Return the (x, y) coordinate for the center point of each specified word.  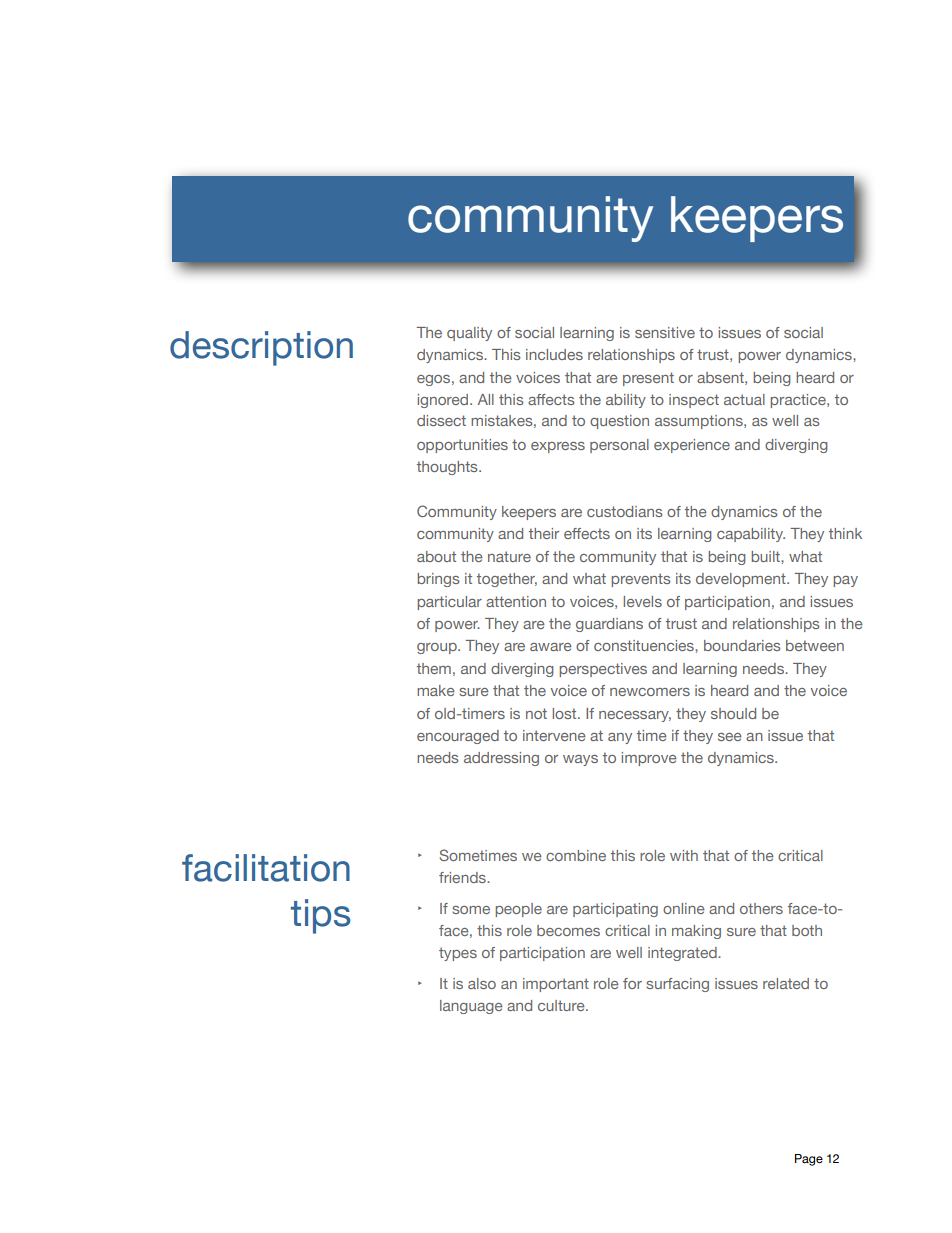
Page (809, 1160)
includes (554, 354)
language (471, 1007)
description (261, 348)
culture (562, 1005)
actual (744, 399)
